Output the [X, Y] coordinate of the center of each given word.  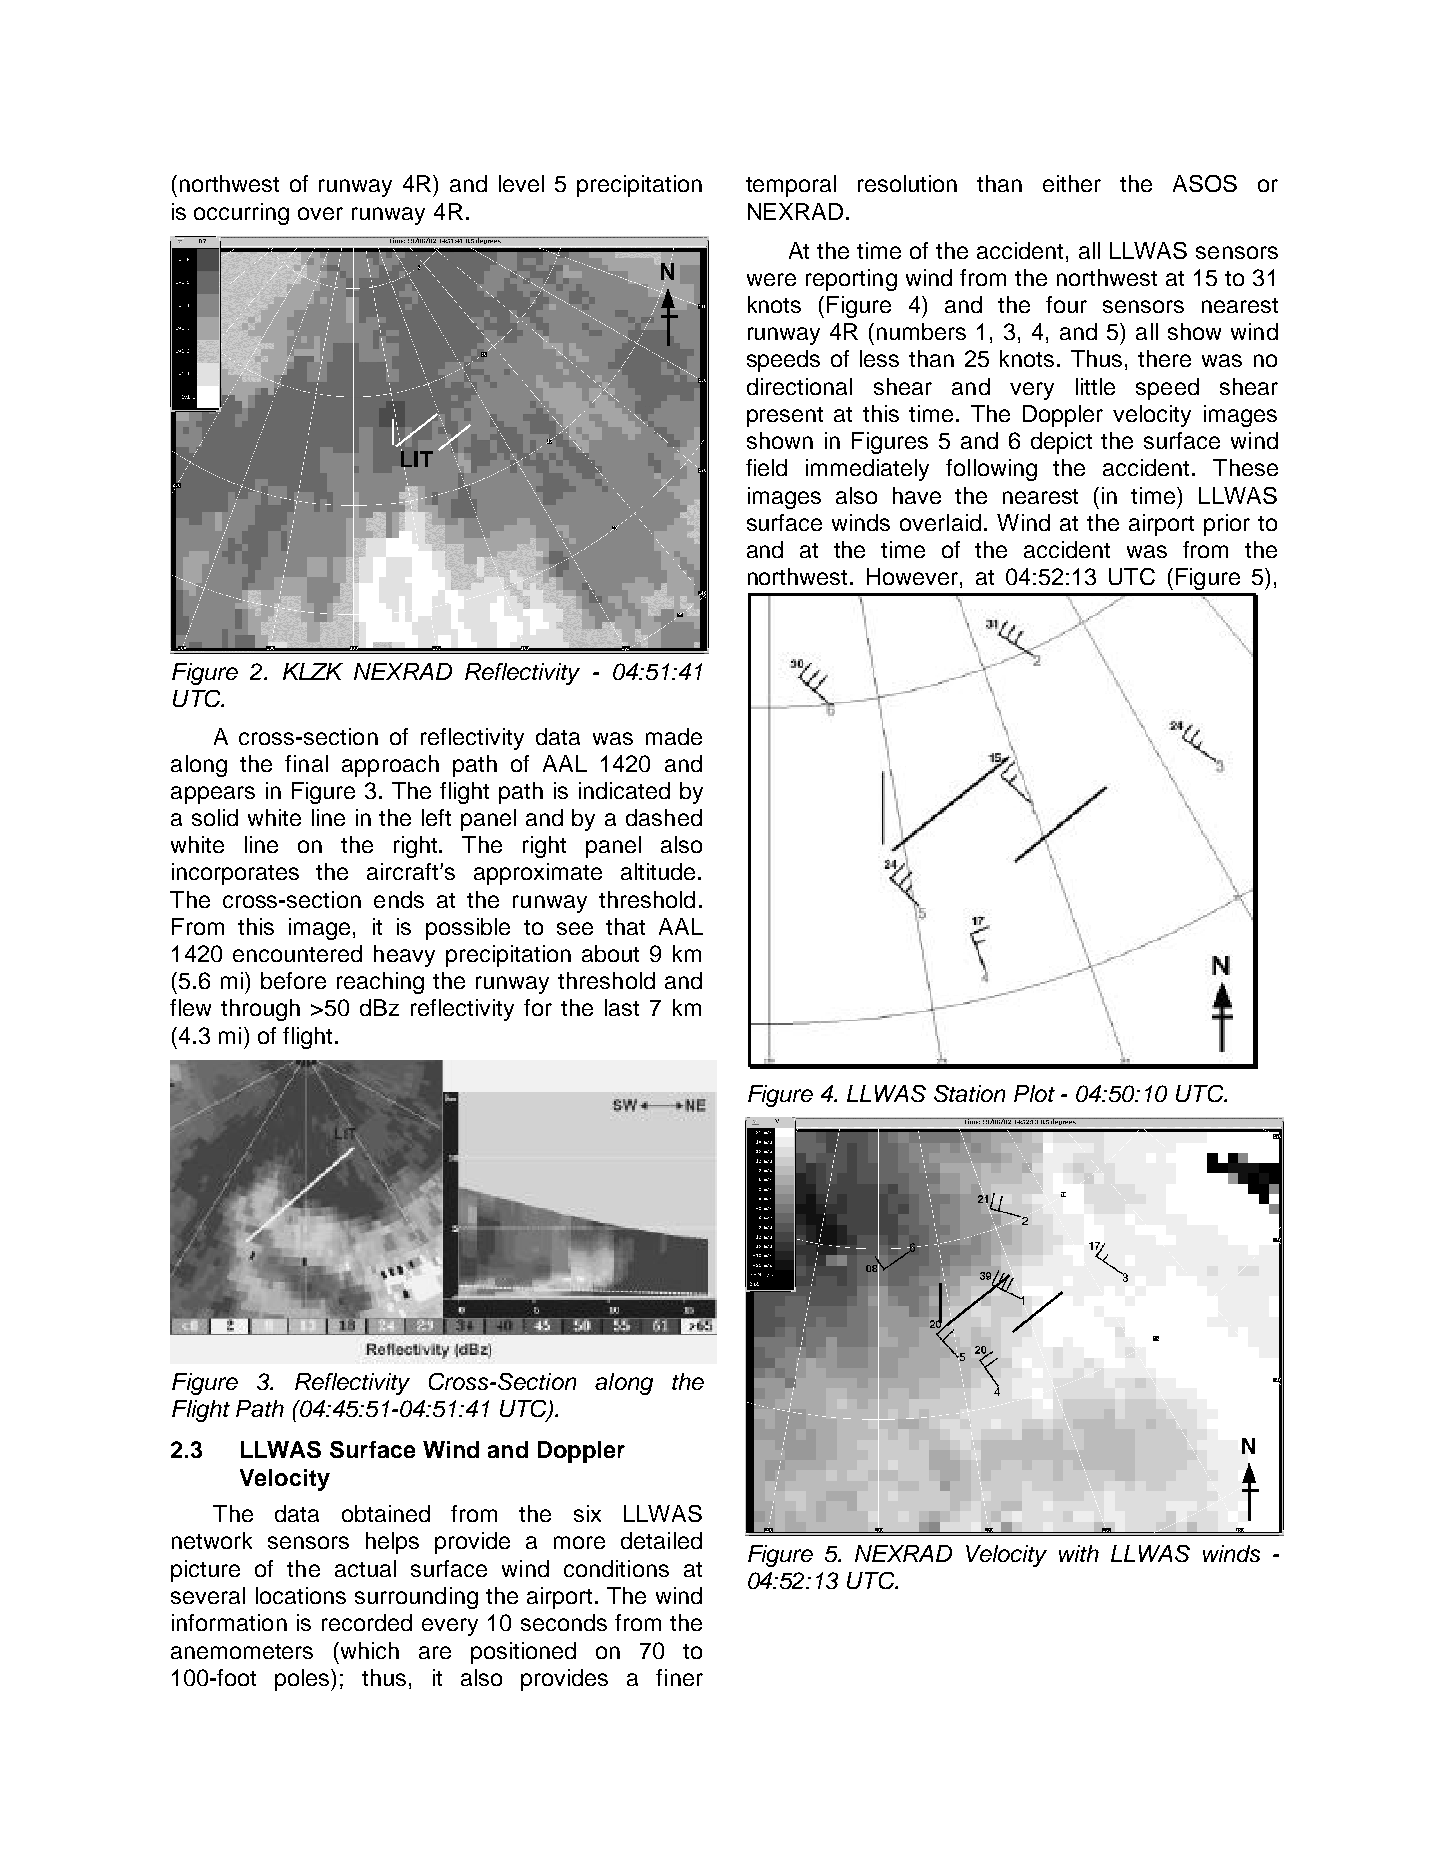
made [674, 736]
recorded [367, 1622]
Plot [1034, 1093]
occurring [241, 214]
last [622, 1007]
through [260, 1010]
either [1072, 183]
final [306, 763]
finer [679, 1677]
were [771, 279]
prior [1227, 525]
